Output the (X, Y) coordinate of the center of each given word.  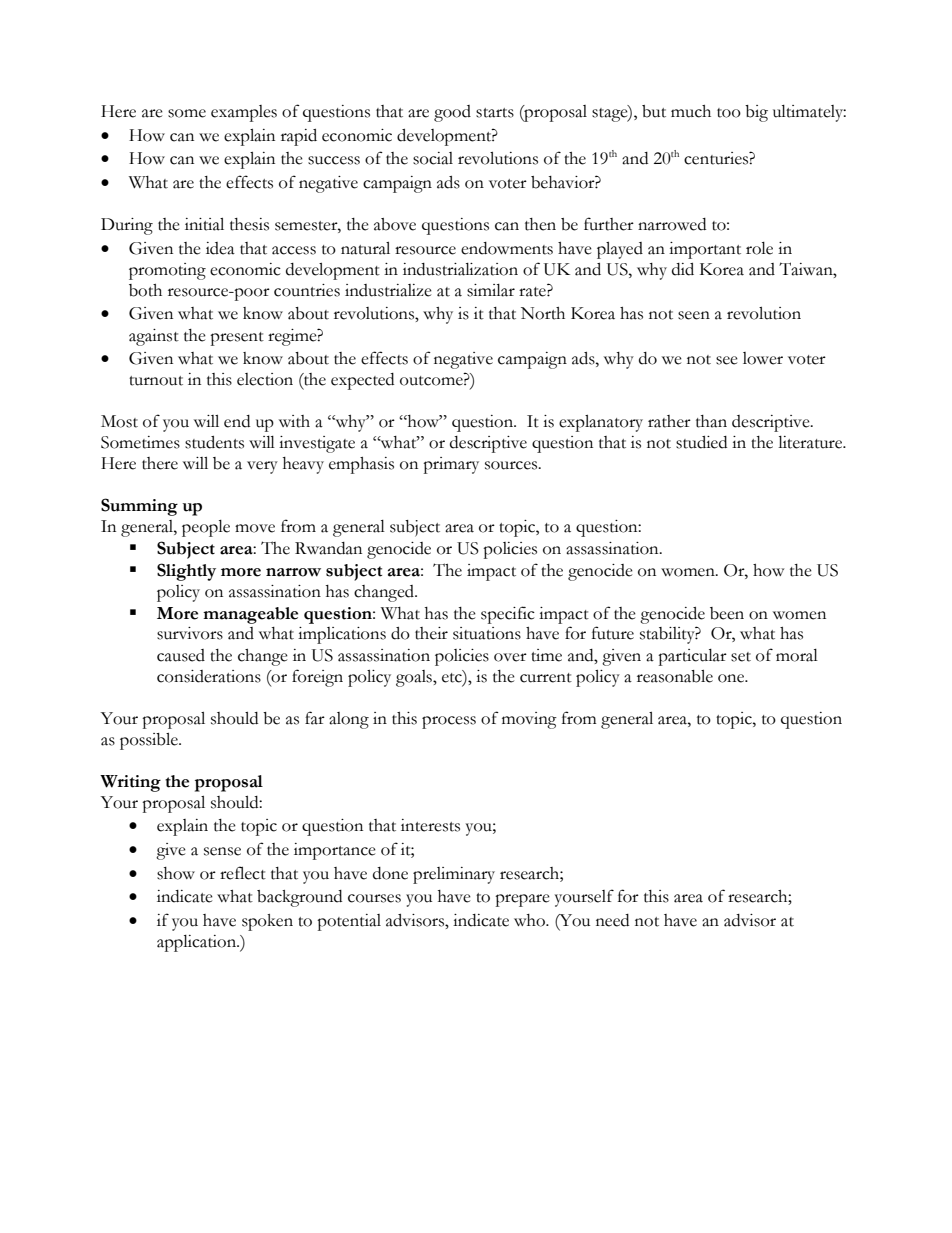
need (612, 920)
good (452, 113)
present (237, 339)
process (449, 722)
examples (244, 113)
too (729, 113)
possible (150, 741)
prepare (522, 900)
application (198, 943)
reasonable (675, 676)
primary (451, 465)
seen (694, 315)
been (727, 613)
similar (491, 290)
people (206, 528)
